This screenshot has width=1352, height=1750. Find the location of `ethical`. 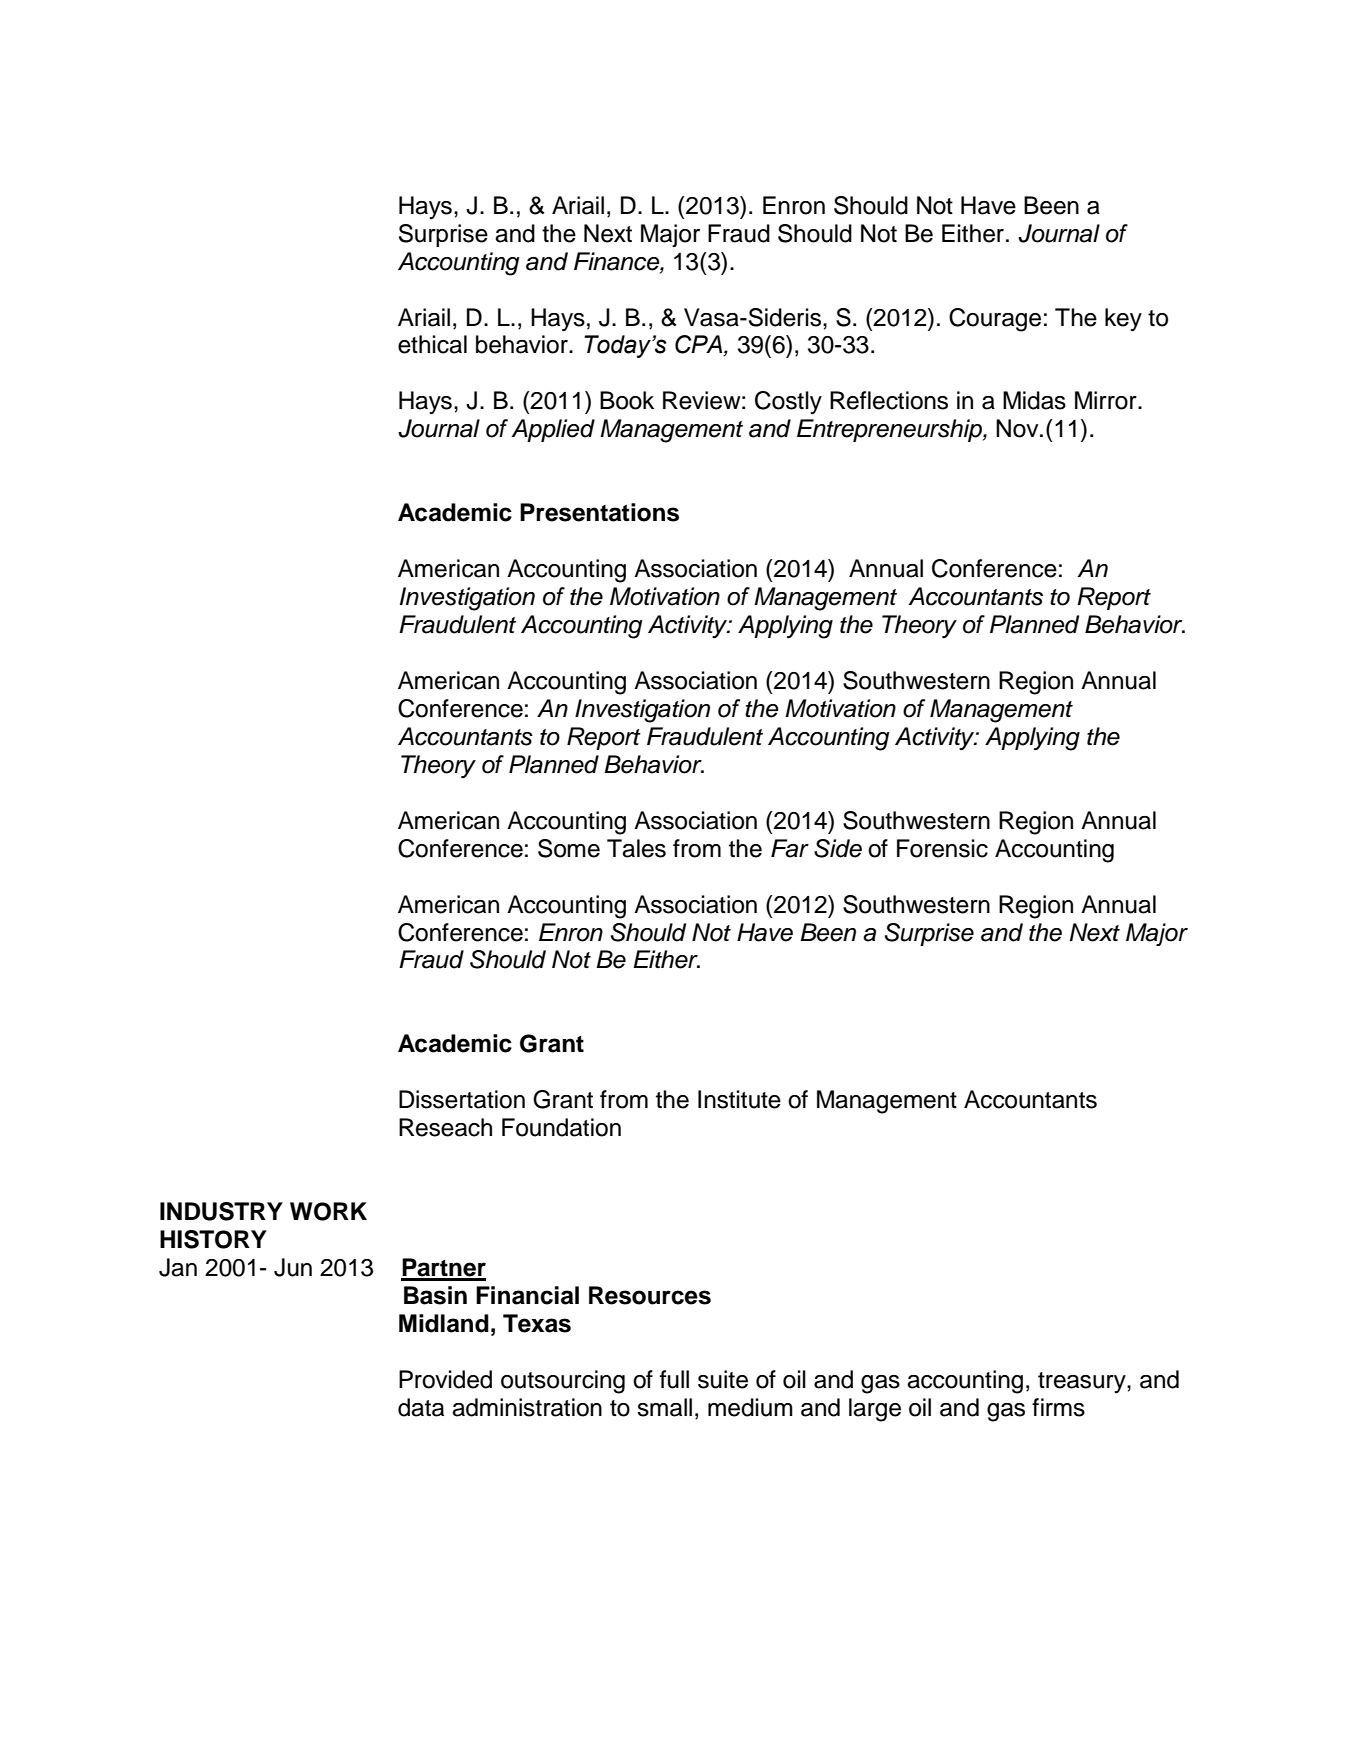

ethical is located at coordinates (432, 344).
